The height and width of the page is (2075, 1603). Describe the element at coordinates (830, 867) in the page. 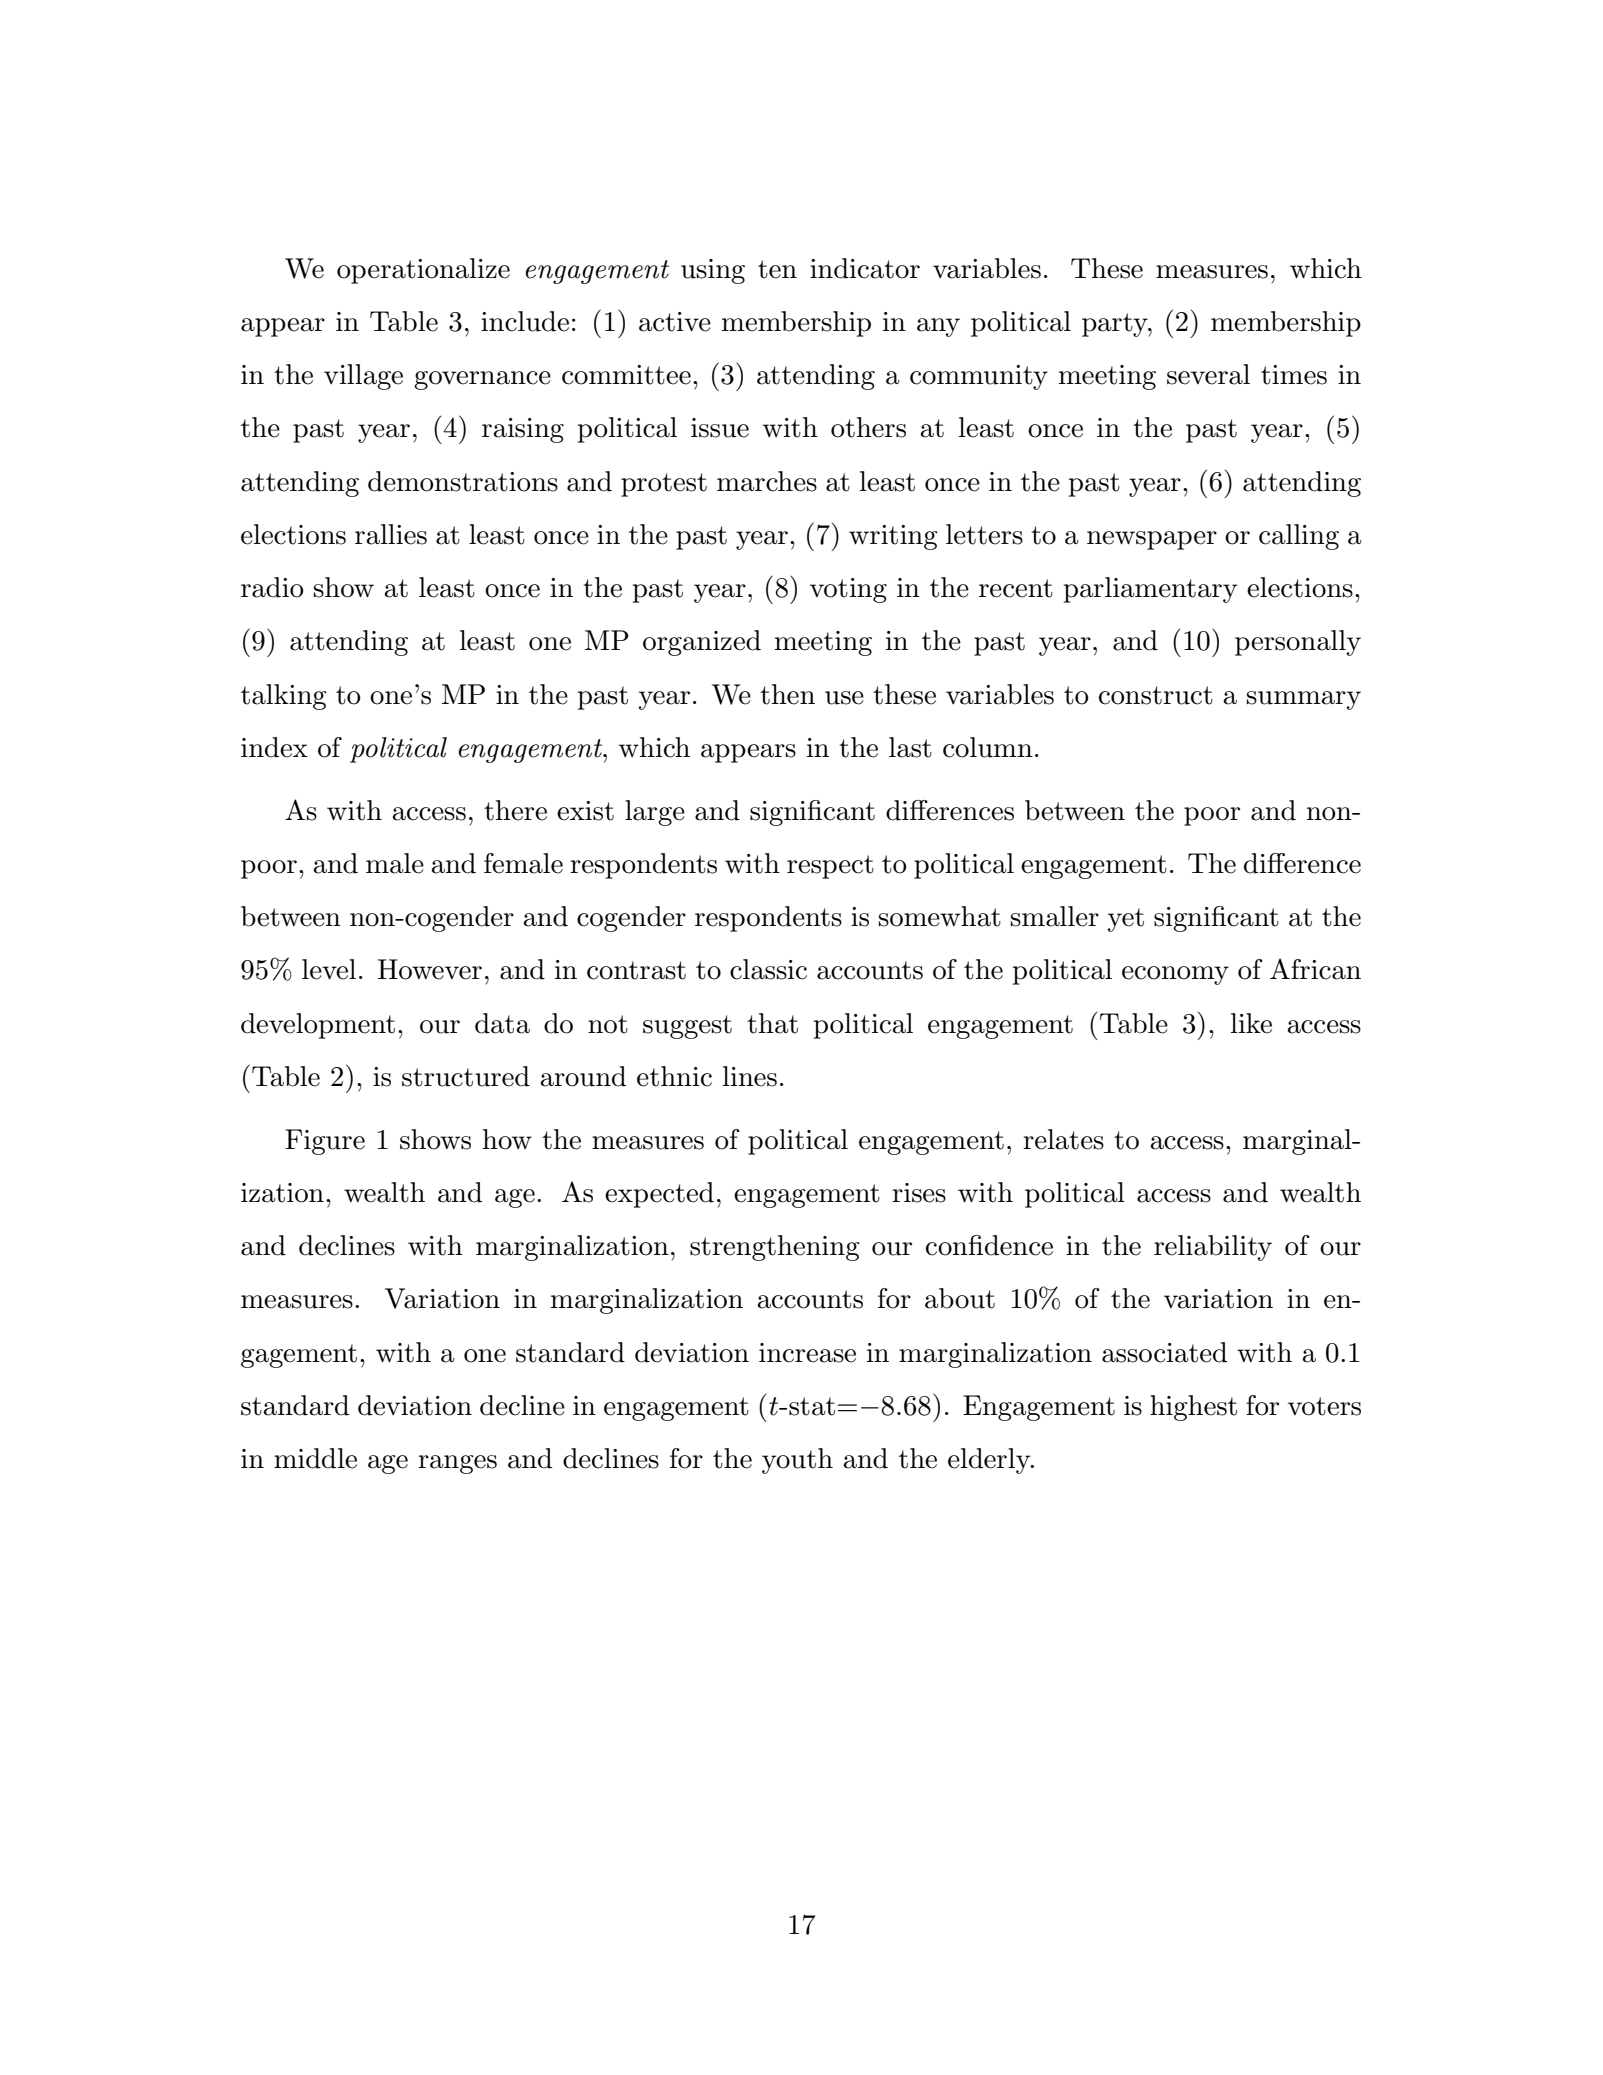

I see `respect` at that location.
